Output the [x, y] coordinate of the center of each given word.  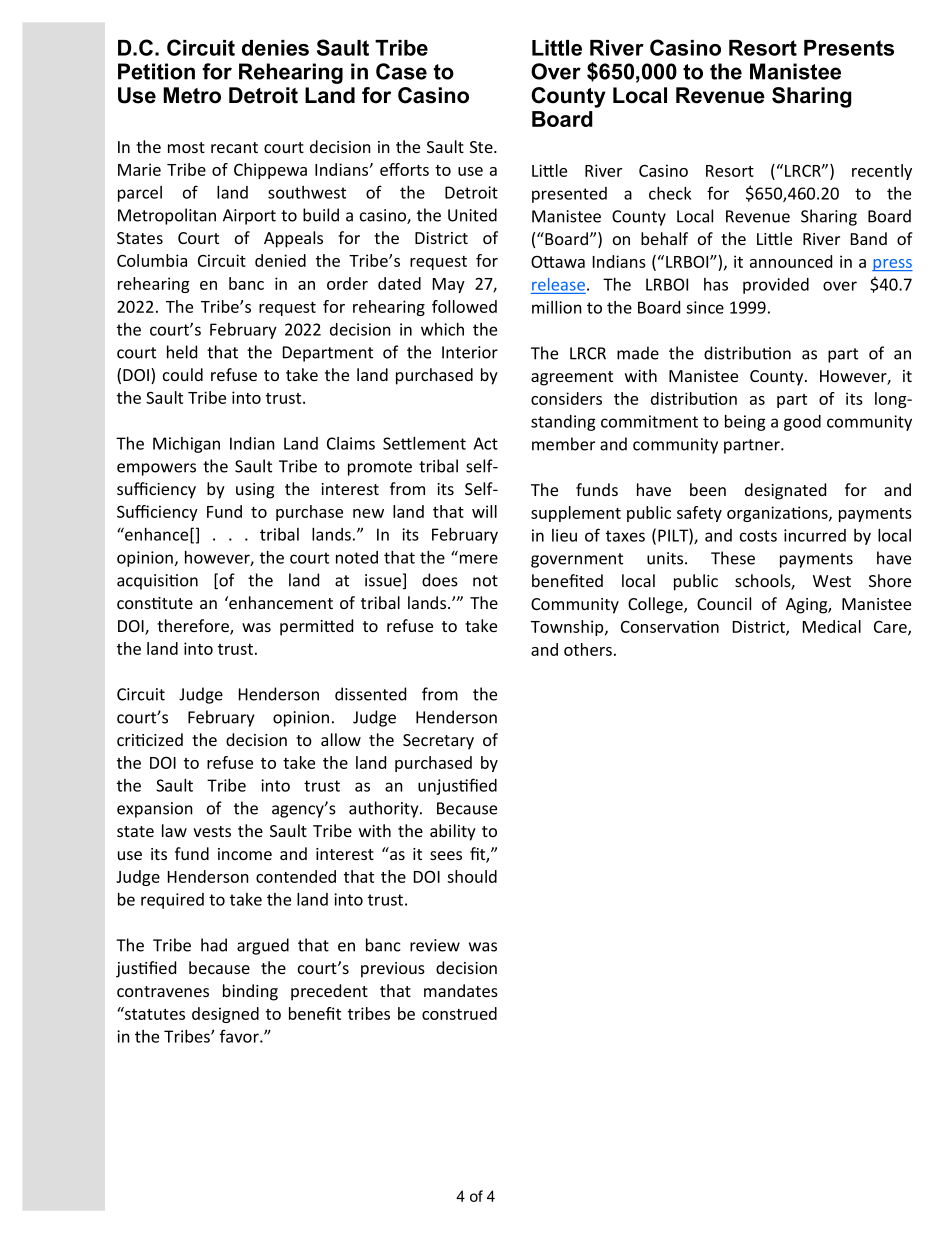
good [802, 423]
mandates [461, 990]
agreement [572, 378]
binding [250, 992]
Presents [849, 48]
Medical [832, 626]
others [588, 649]
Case [401, 71]
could [183, 374]
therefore [194, 627]
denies [275, 48]
